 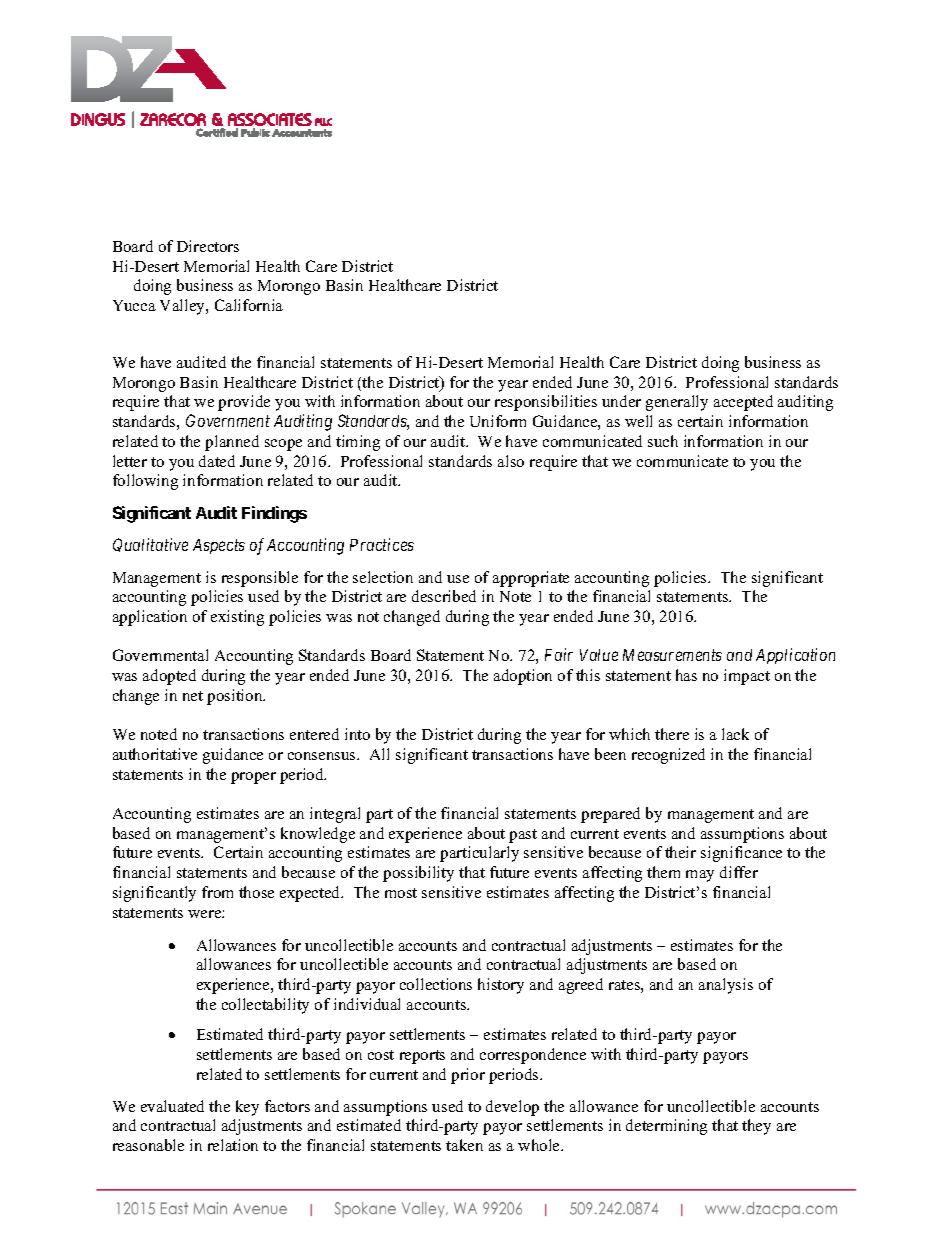 I want to click on California, so click(x=249, y=305).
